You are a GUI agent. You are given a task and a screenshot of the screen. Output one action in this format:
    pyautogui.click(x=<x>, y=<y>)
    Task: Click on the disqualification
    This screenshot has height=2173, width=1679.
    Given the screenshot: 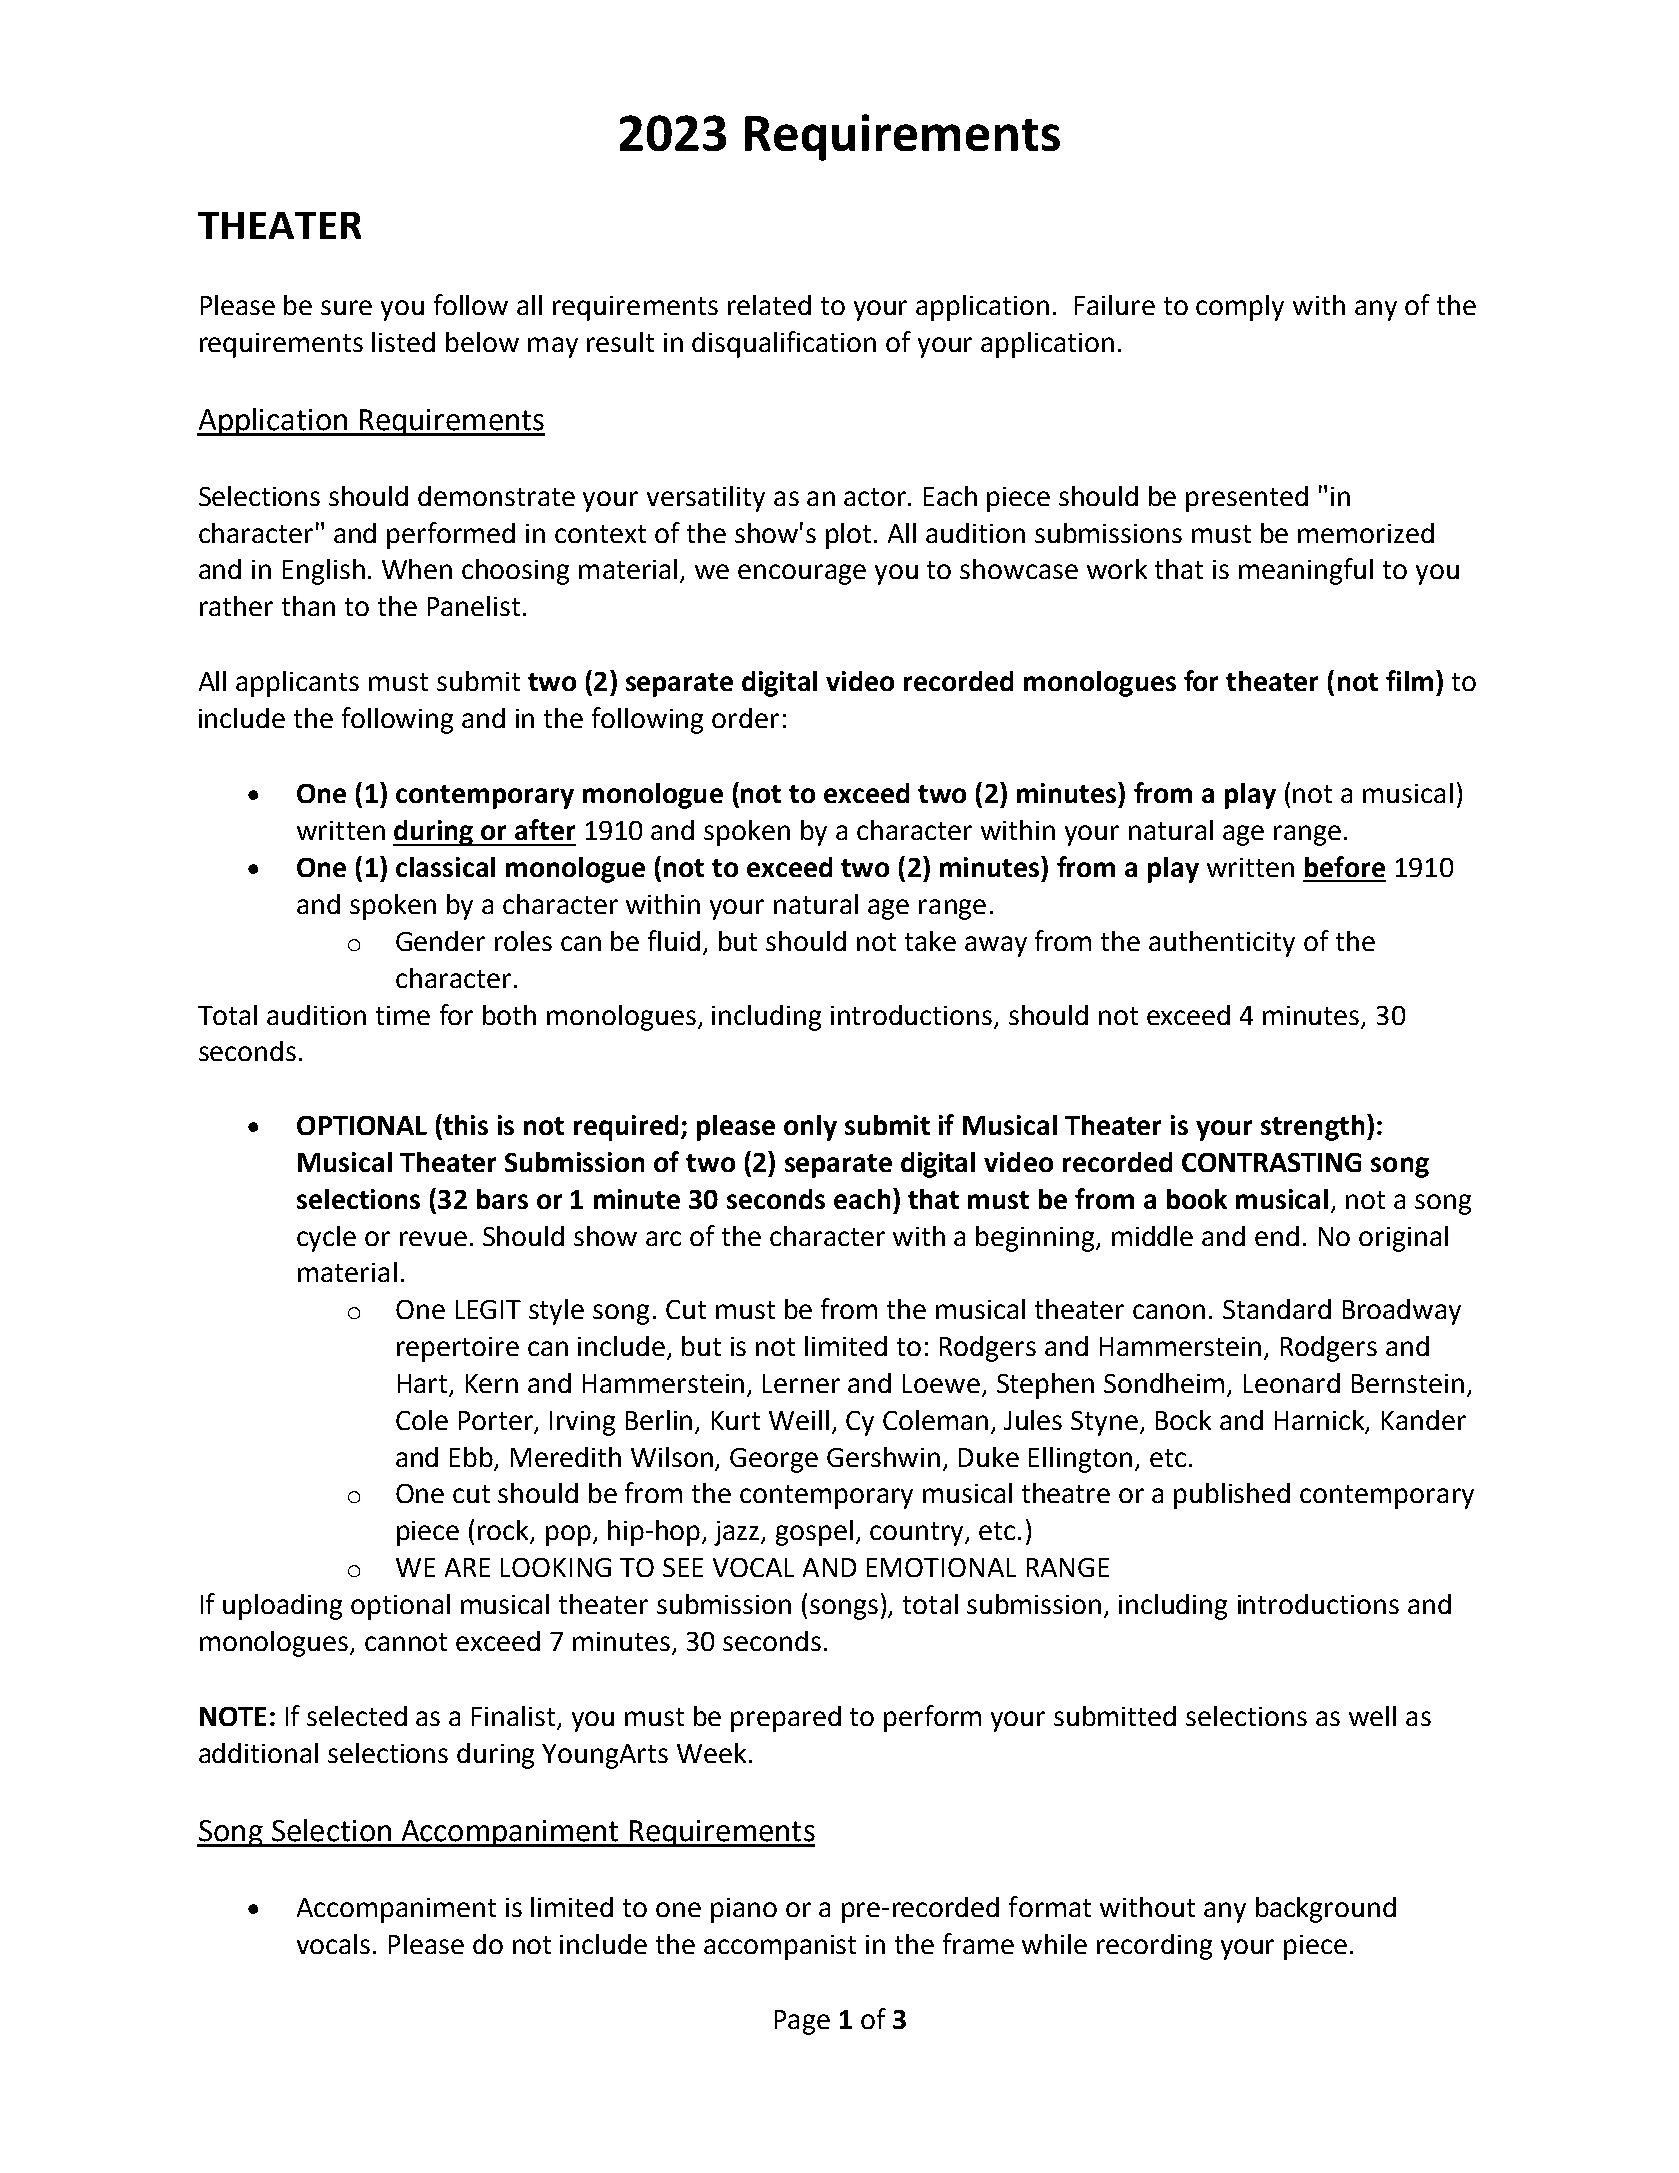 What is the action you would take?
    pyautogui.click(x=784, y=344)
